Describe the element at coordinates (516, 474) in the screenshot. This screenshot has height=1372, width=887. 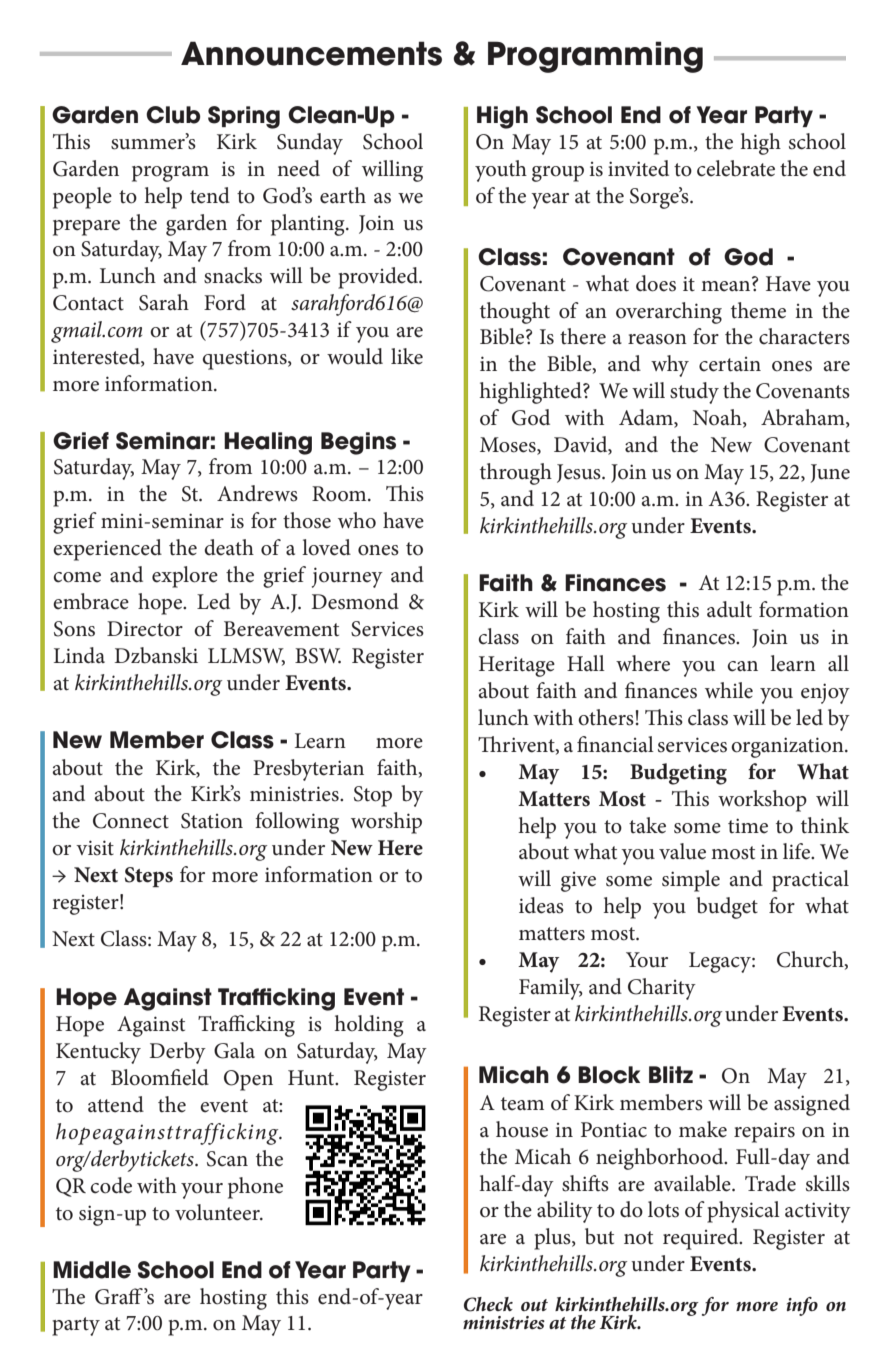
I see `through` at that location.
